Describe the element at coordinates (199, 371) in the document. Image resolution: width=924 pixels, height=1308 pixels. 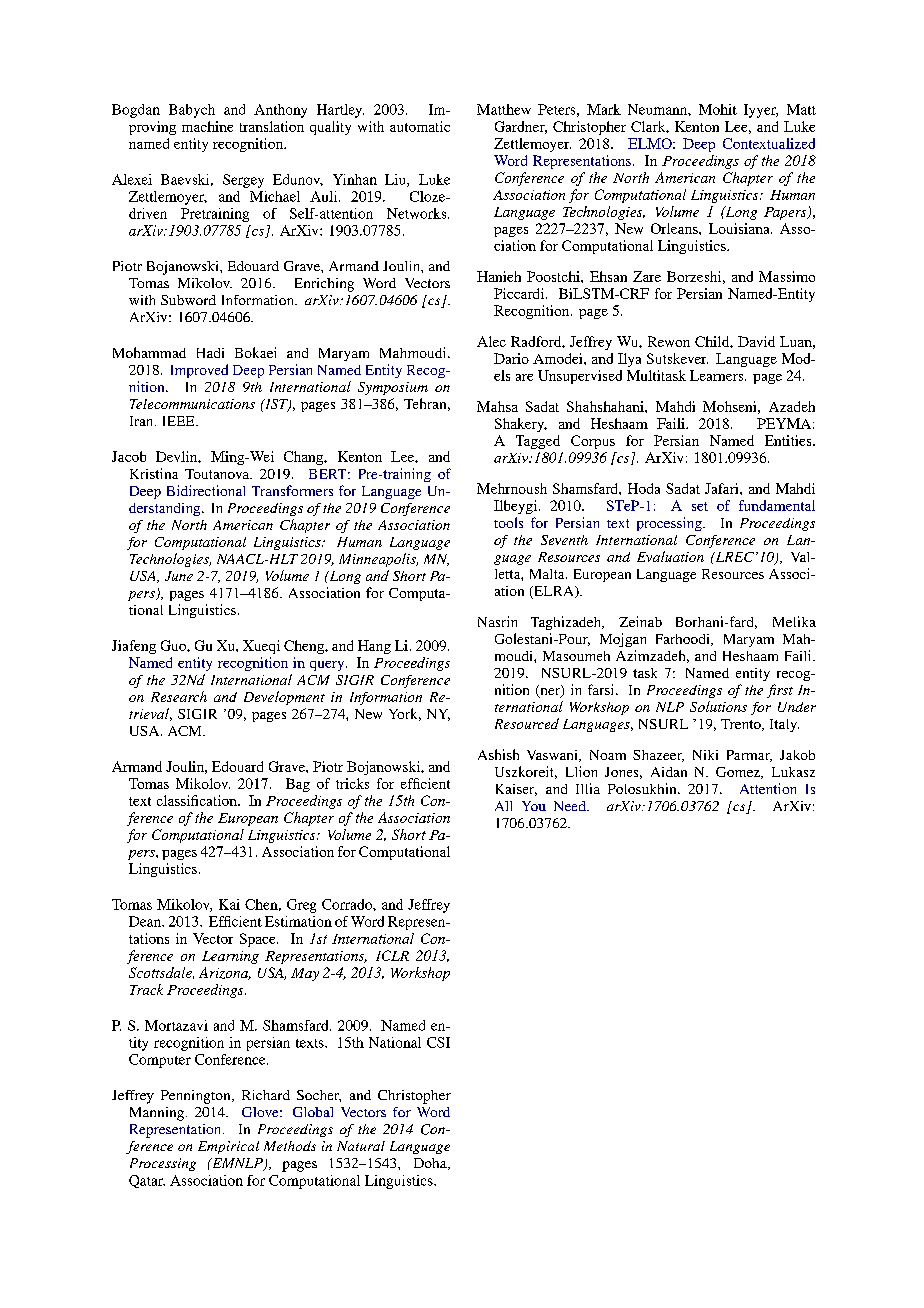
I see `Improved` at that location.
